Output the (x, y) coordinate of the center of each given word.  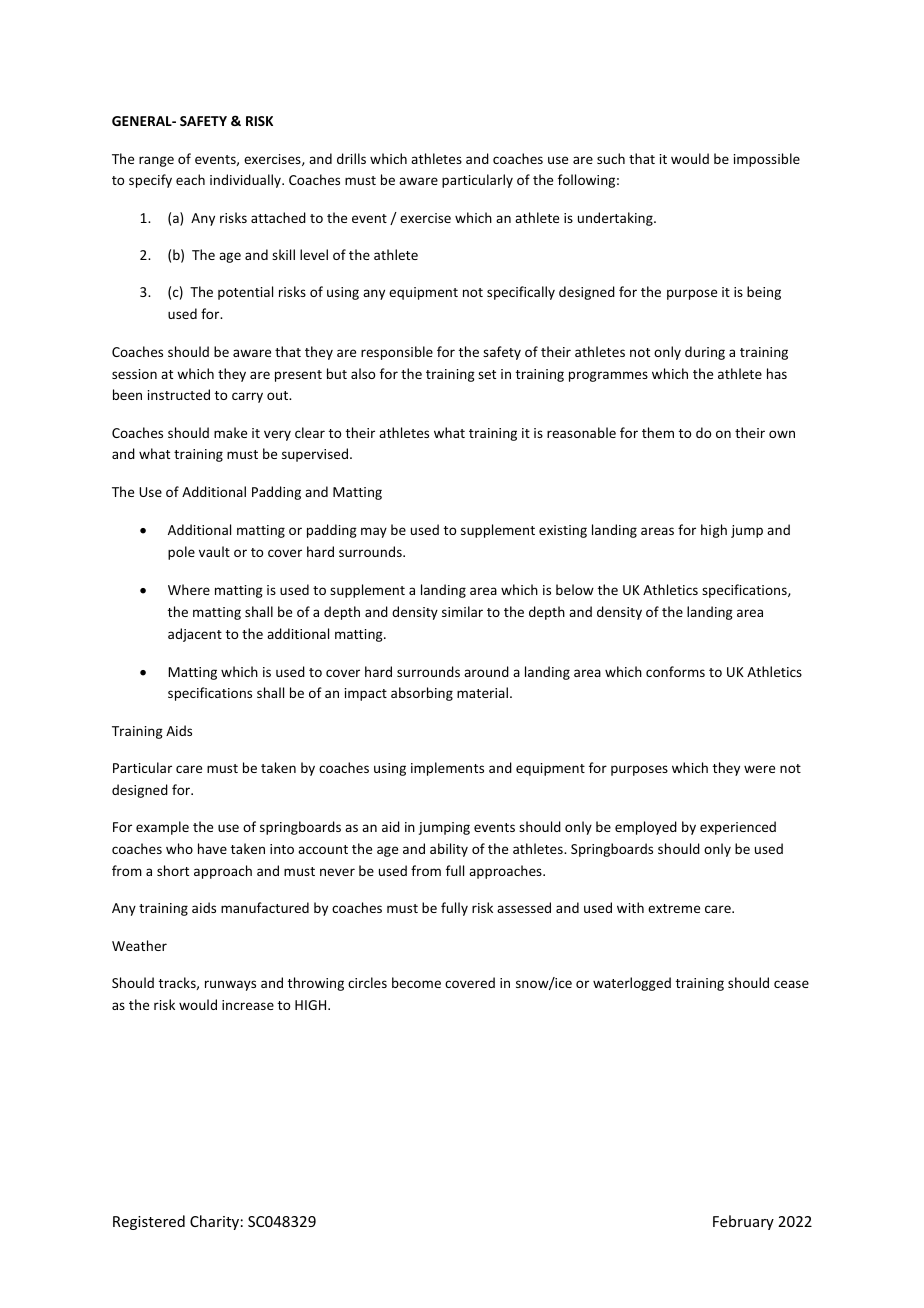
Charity (214, 1222)
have (212, 848)
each (190, 179)
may (374, 532)
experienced (738, 828)
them (658, 432)
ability (449, 850)
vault (214, 551)
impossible (767, 160)
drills (351, 158)
